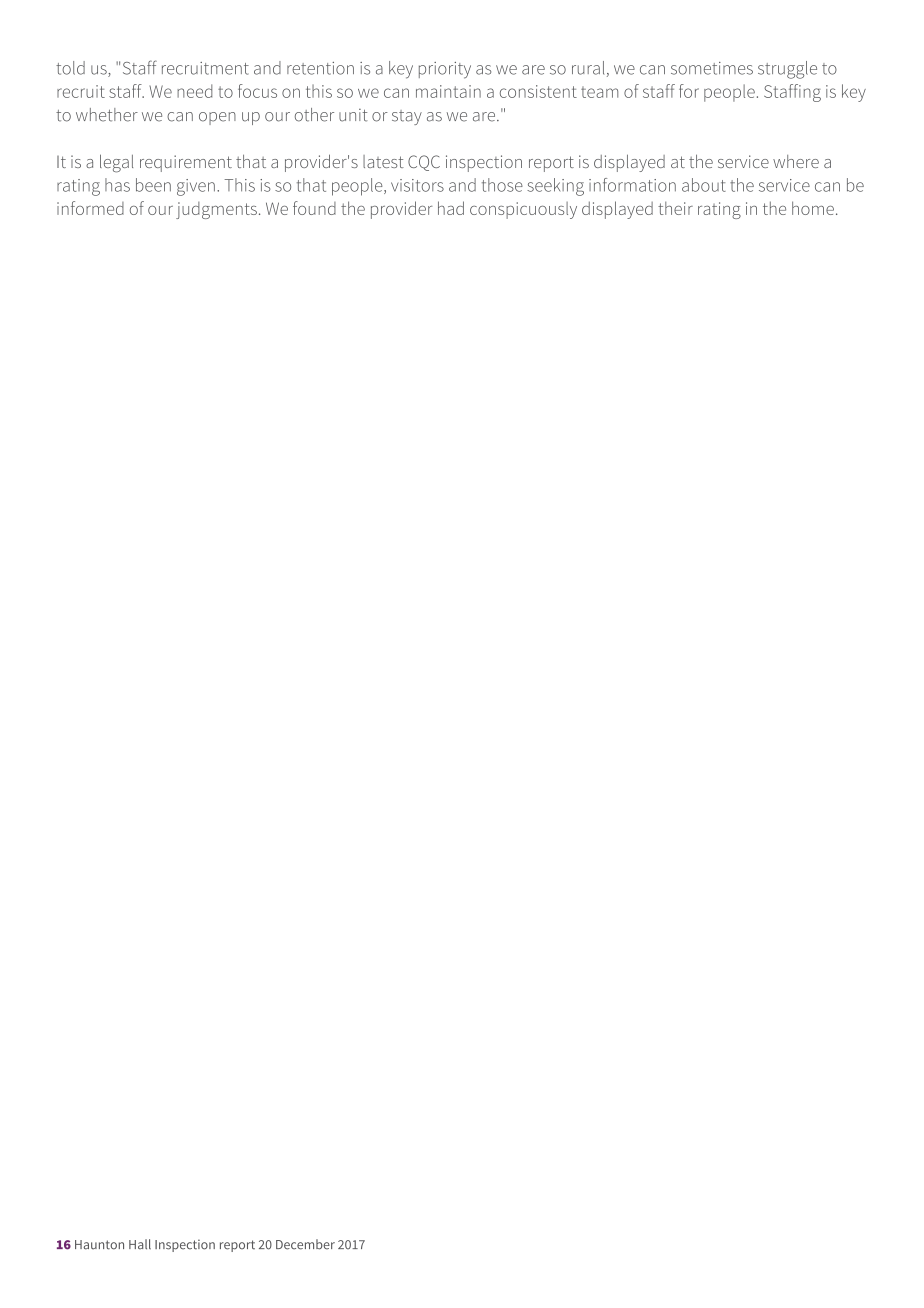  I want to click on had, so click(451, 208).
